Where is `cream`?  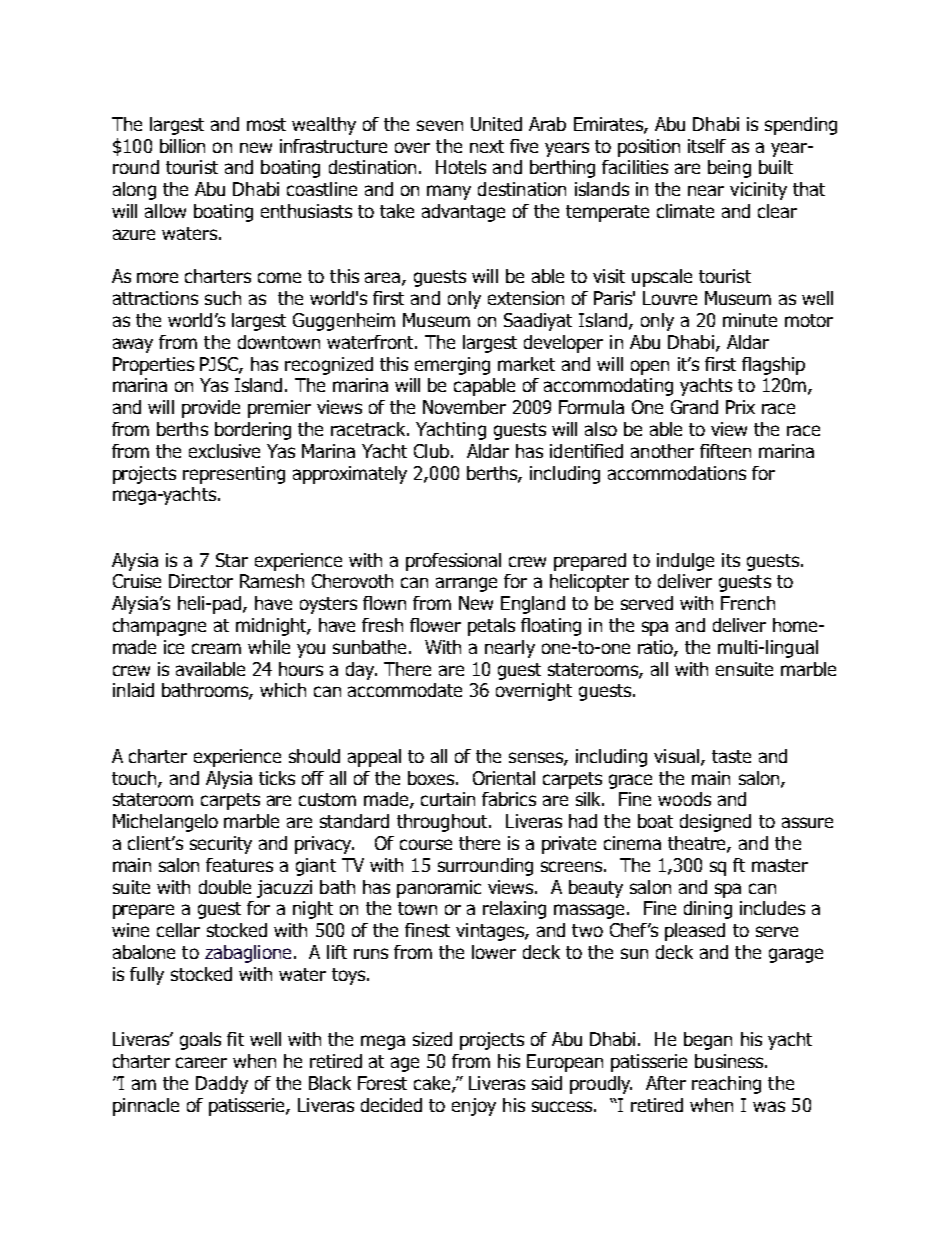 cream is located at coordinates (216, 648).
